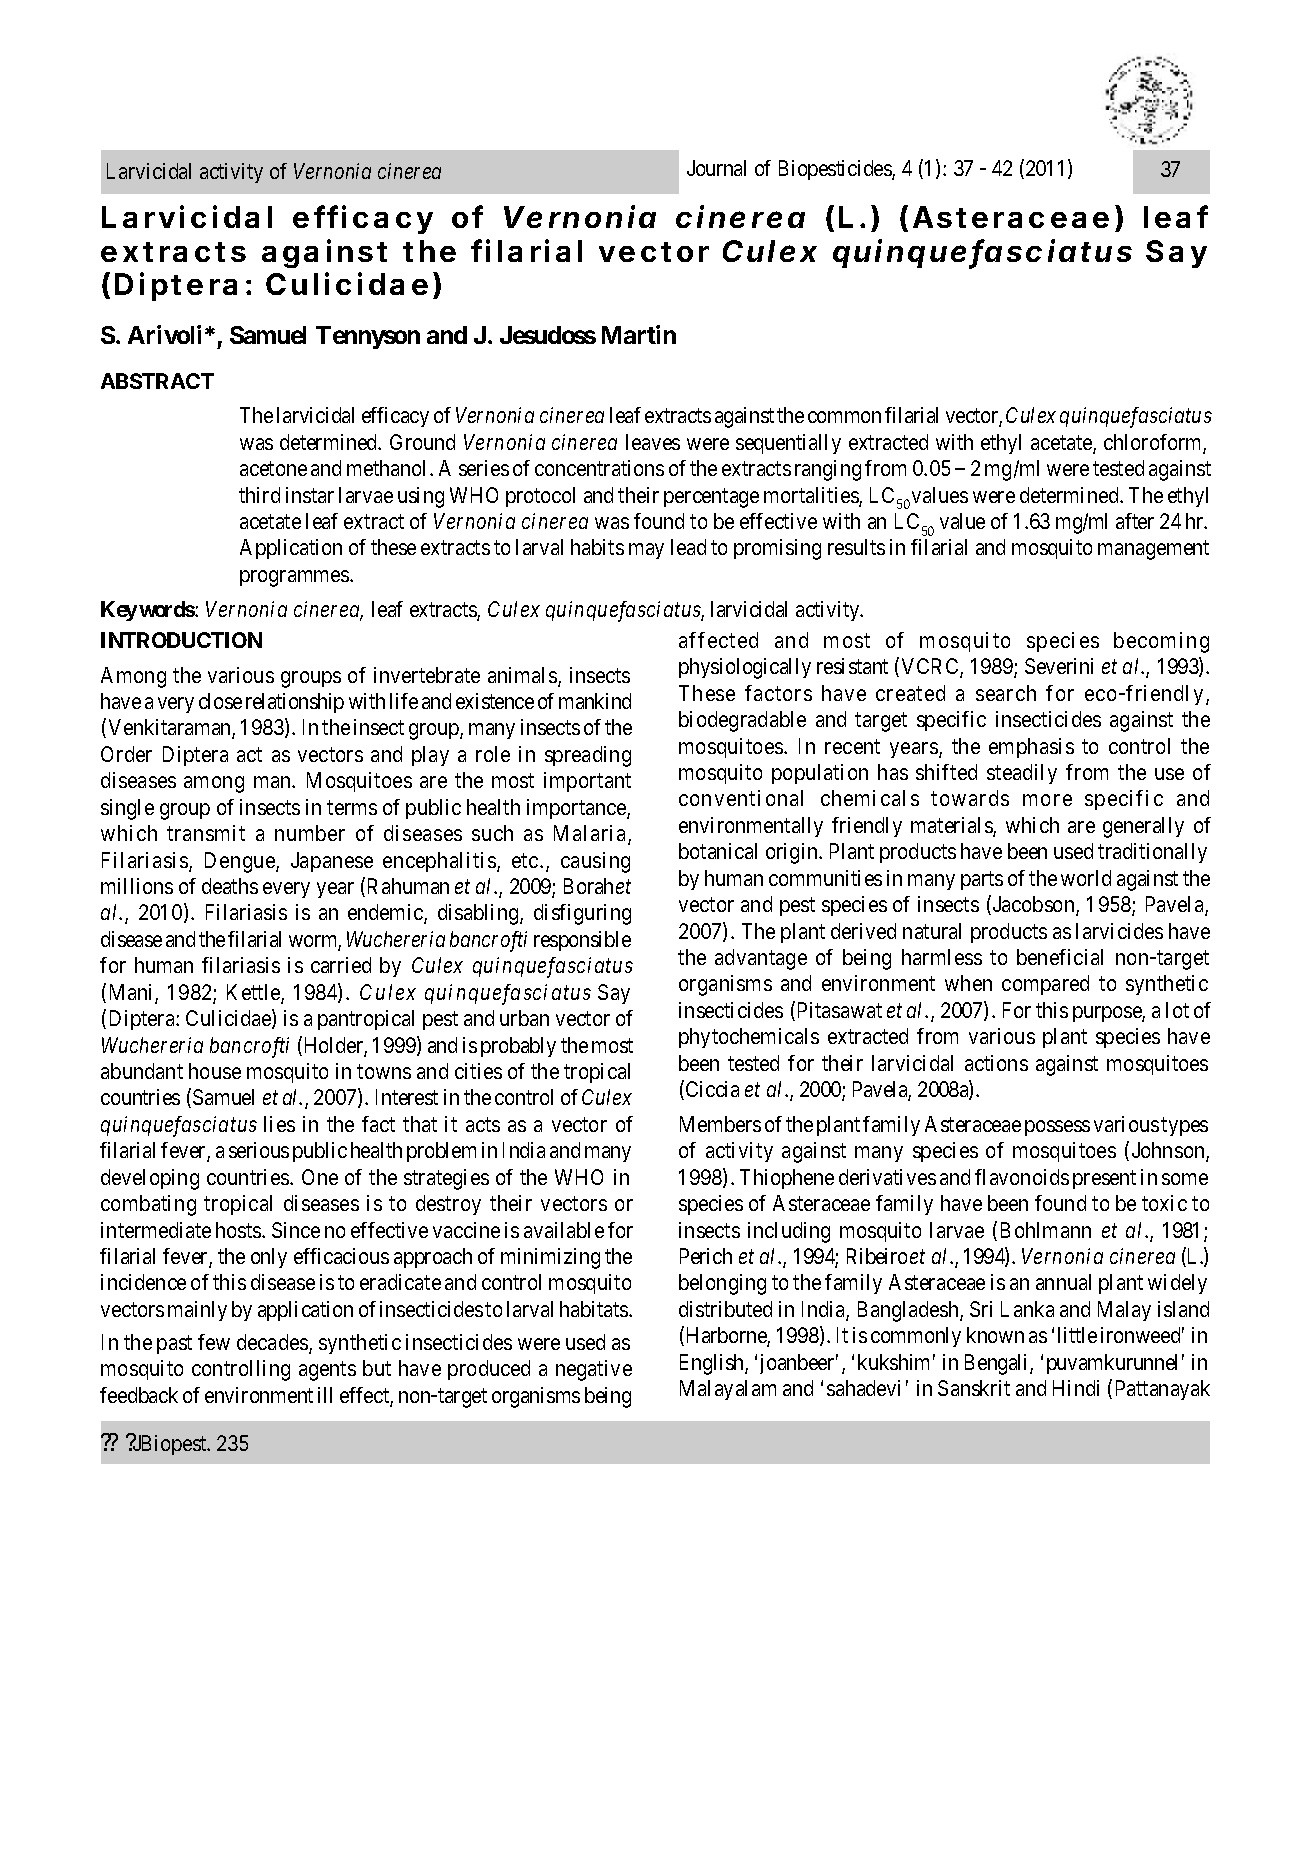 The image size is (1312, 1854). Describe the element at coordinates (206, 833) in the screenshot. I see `transmit` at that location.
